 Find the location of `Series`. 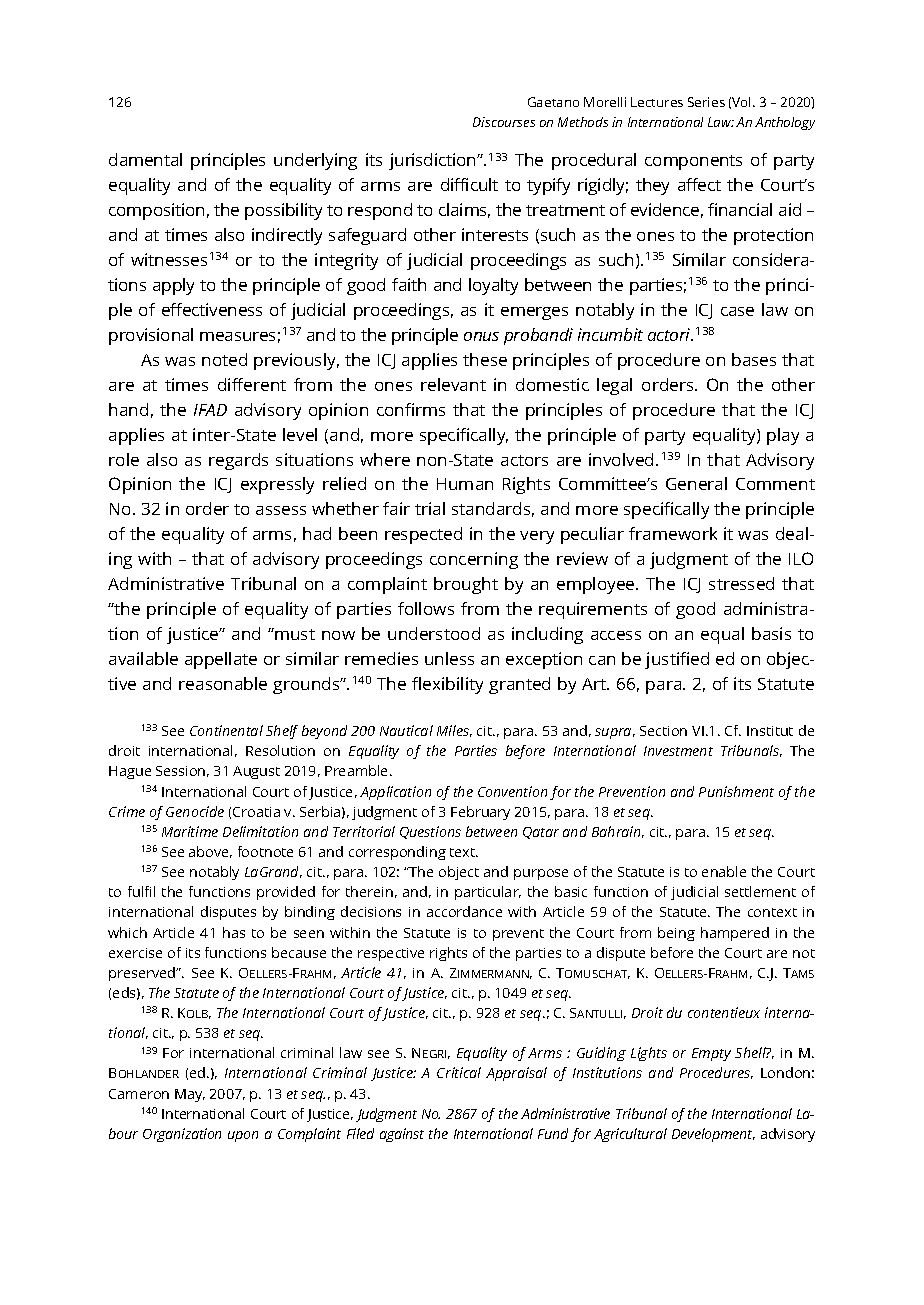

Series is located at coordinates (706, 102).
